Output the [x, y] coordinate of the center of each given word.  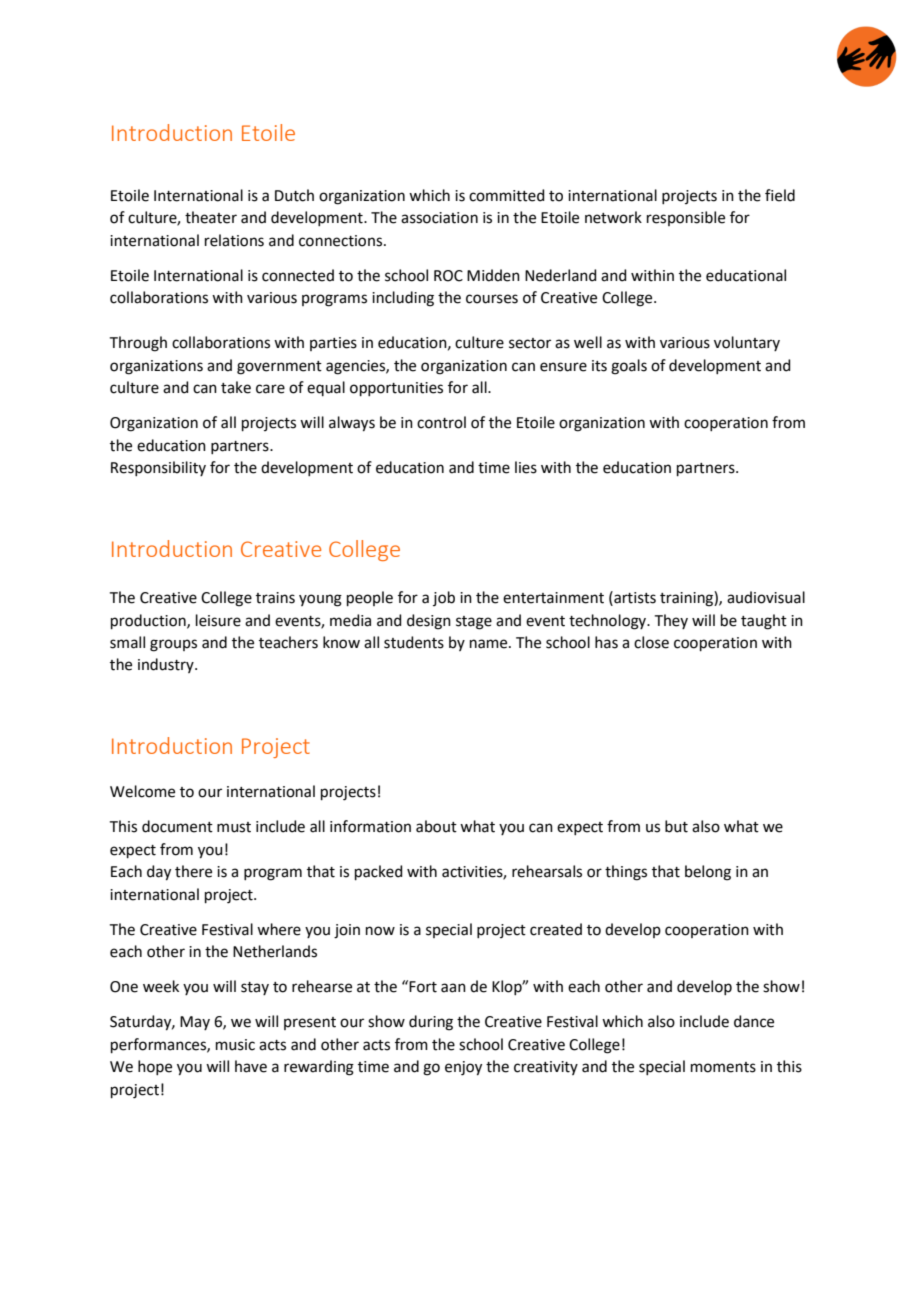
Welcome [142, 791]
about [436, 826]
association [439, 218]
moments [723, 1067]
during [431, 1023]
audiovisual [766, 597]
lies [526, 467]
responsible [686, 218]
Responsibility [158, 468]
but [676, 826]
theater [211, 217]
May [195, 1023]
